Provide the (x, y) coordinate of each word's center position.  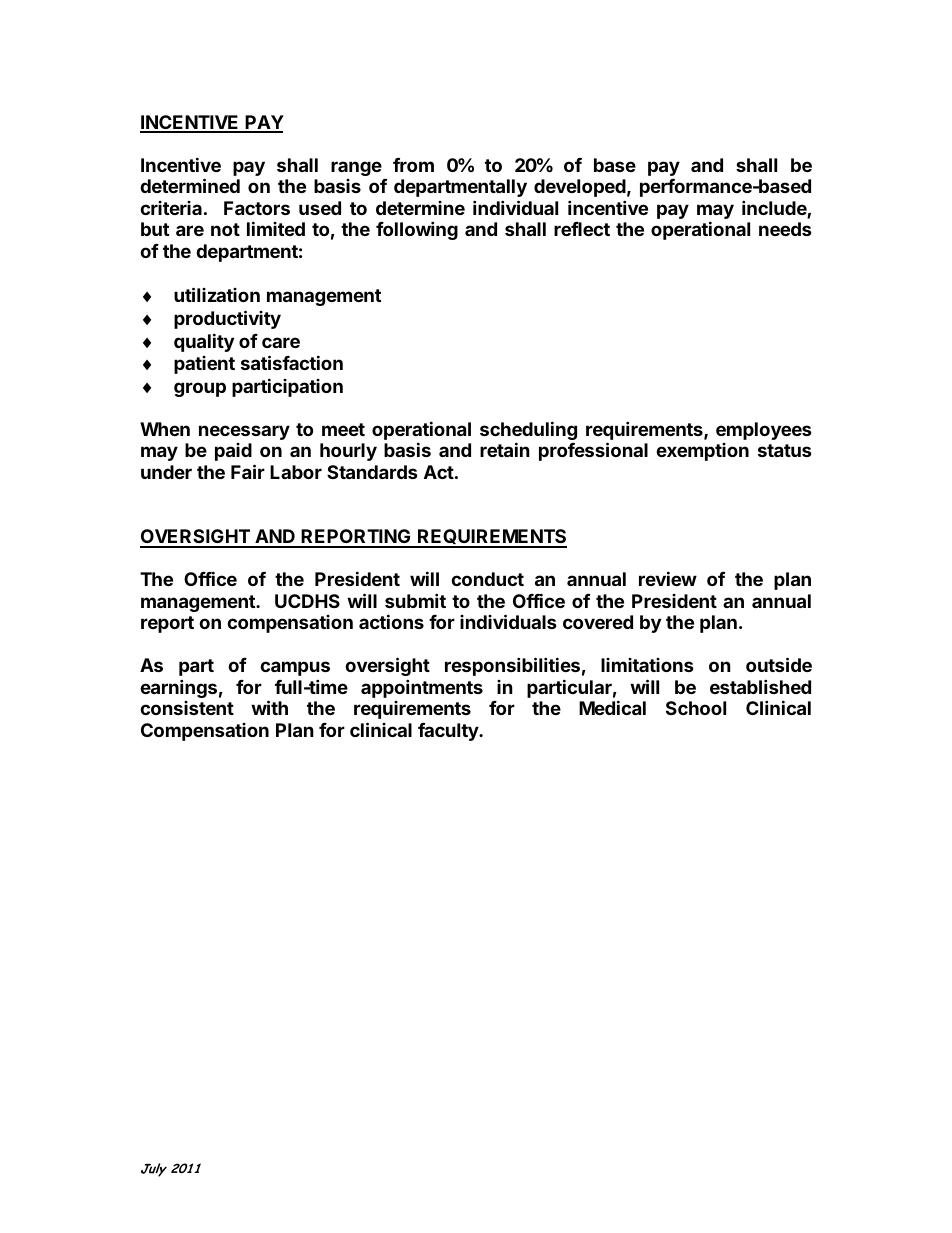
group (200, 389)
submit (415, 600)
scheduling (528, 432)
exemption (702, 452)
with (269, 707)
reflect (582, 229)
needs (785, 229)
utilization (217, 294)
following (417, 230)
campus (295, 668)
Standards (372, 472)
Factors (257, 208)
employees (764, 431)
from (413, 165)
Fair (248, 471)
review (668, 578)
